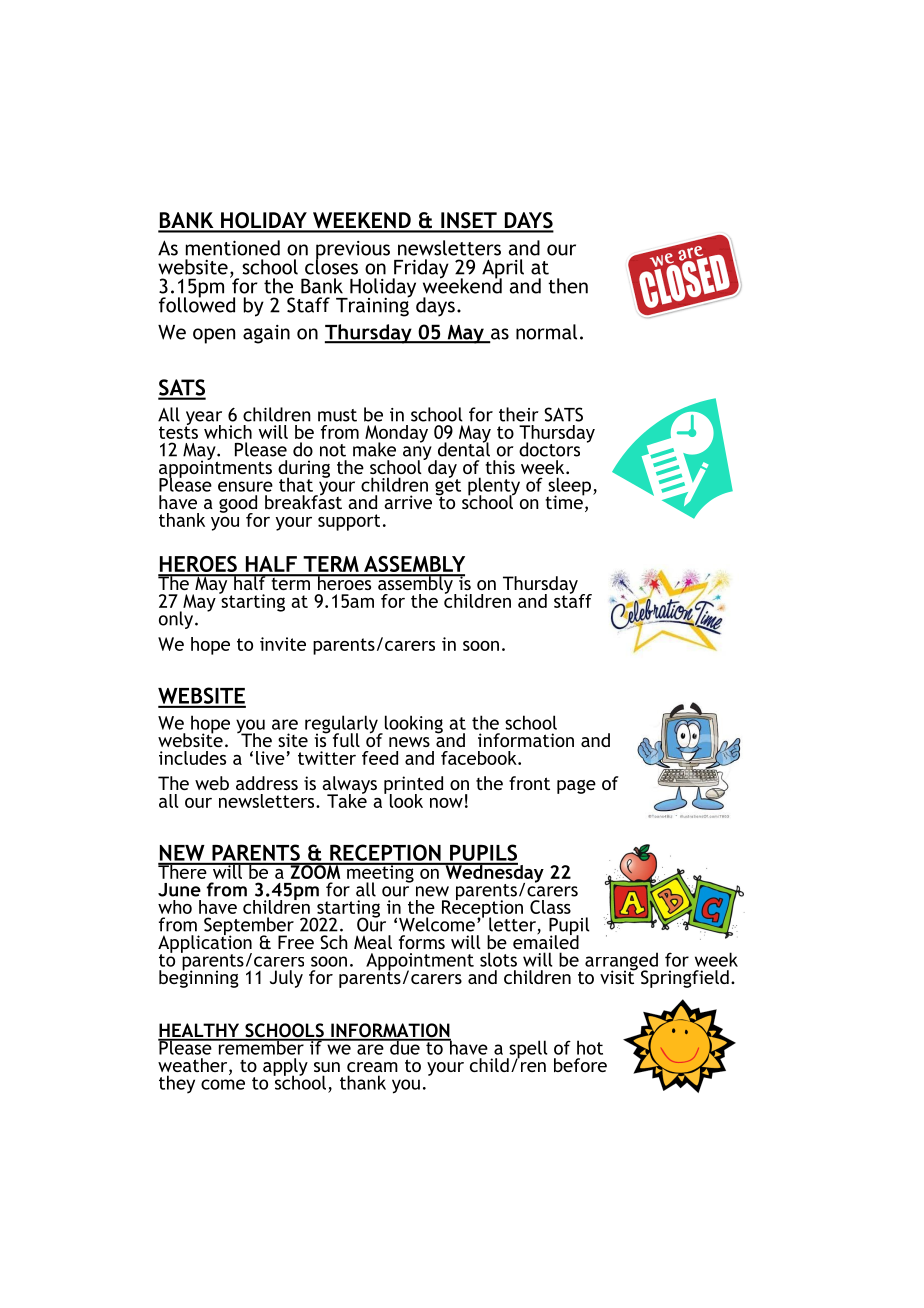 This screenshot has width=924, height=1308. I want to click on apply, so click(285, 1068).
